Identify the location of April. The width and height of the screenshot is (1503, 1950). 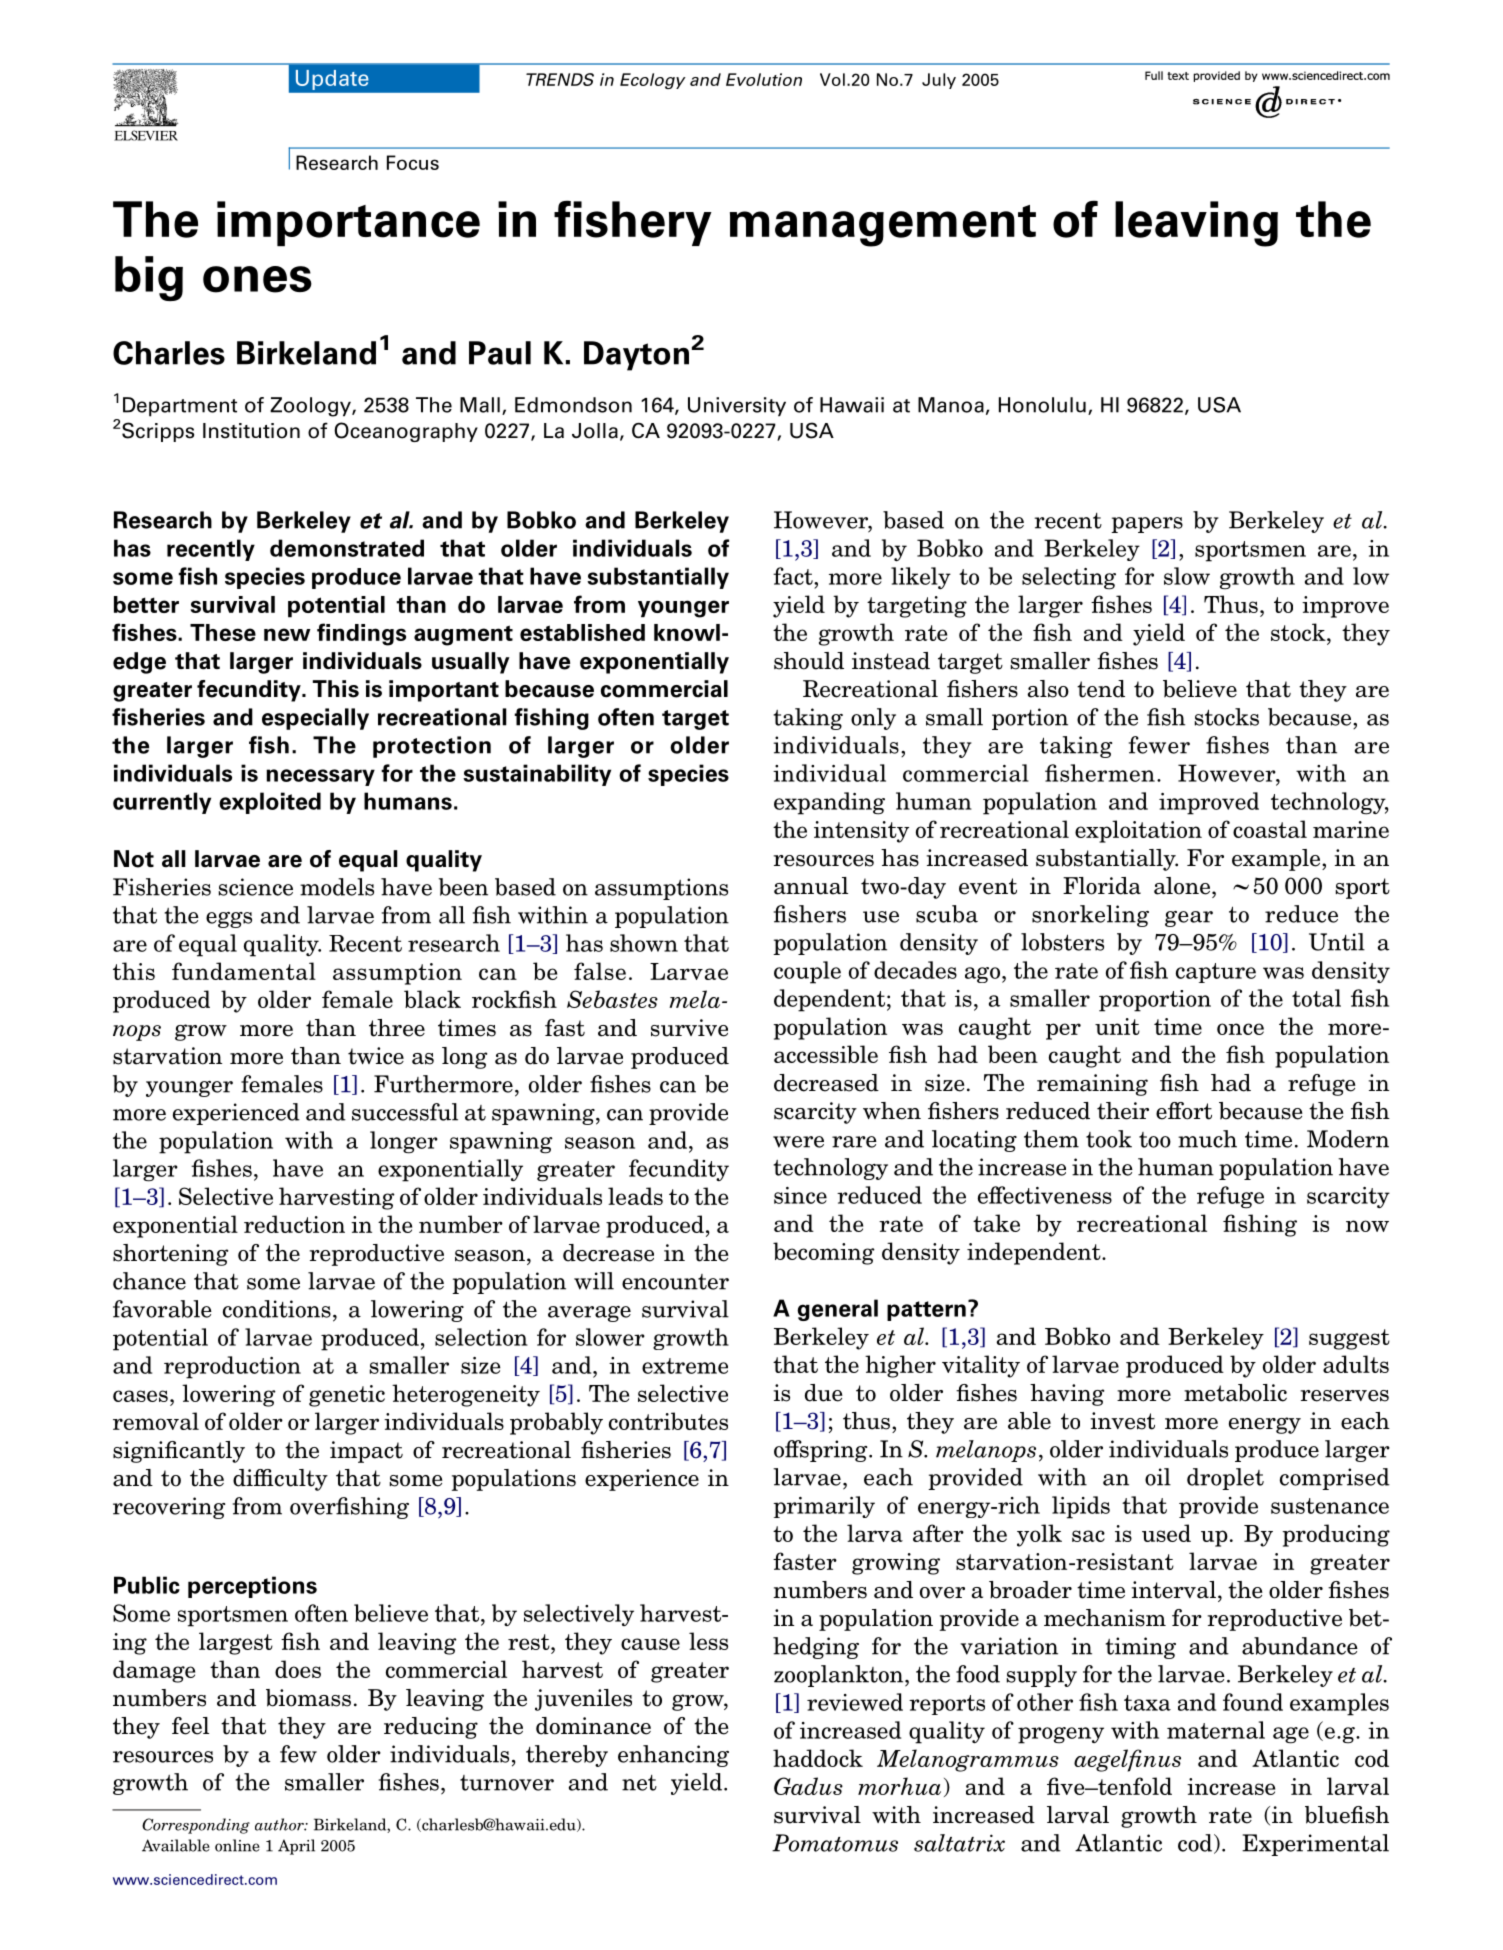
(296, 1847).
